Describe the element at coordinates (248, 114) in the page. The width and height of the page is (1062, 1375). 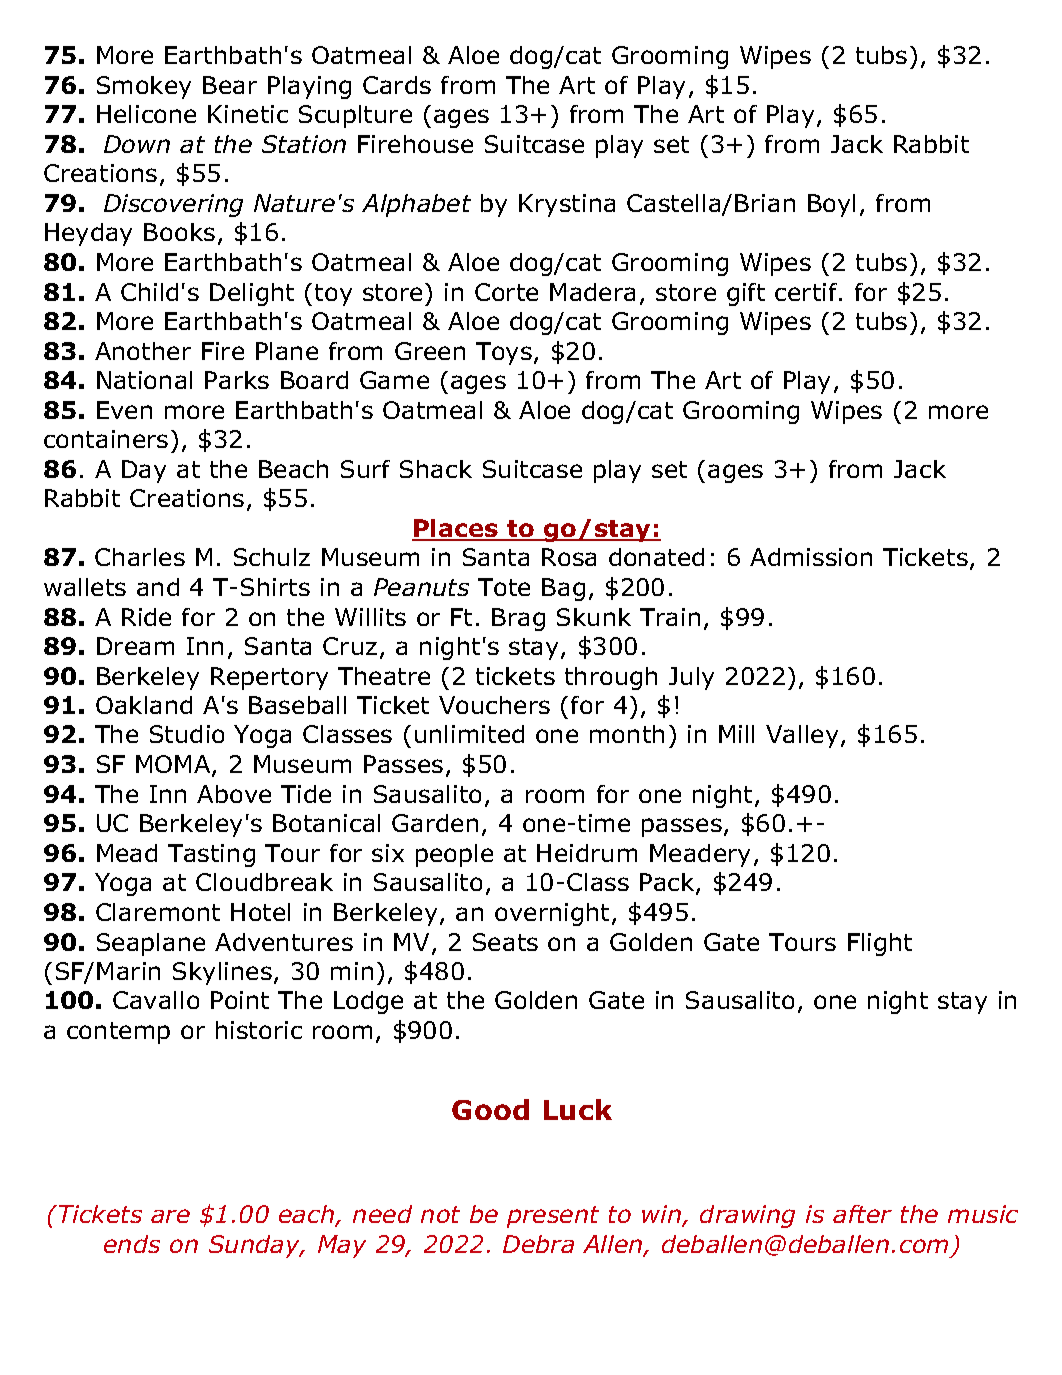
I see `Kinetic` at that location.
